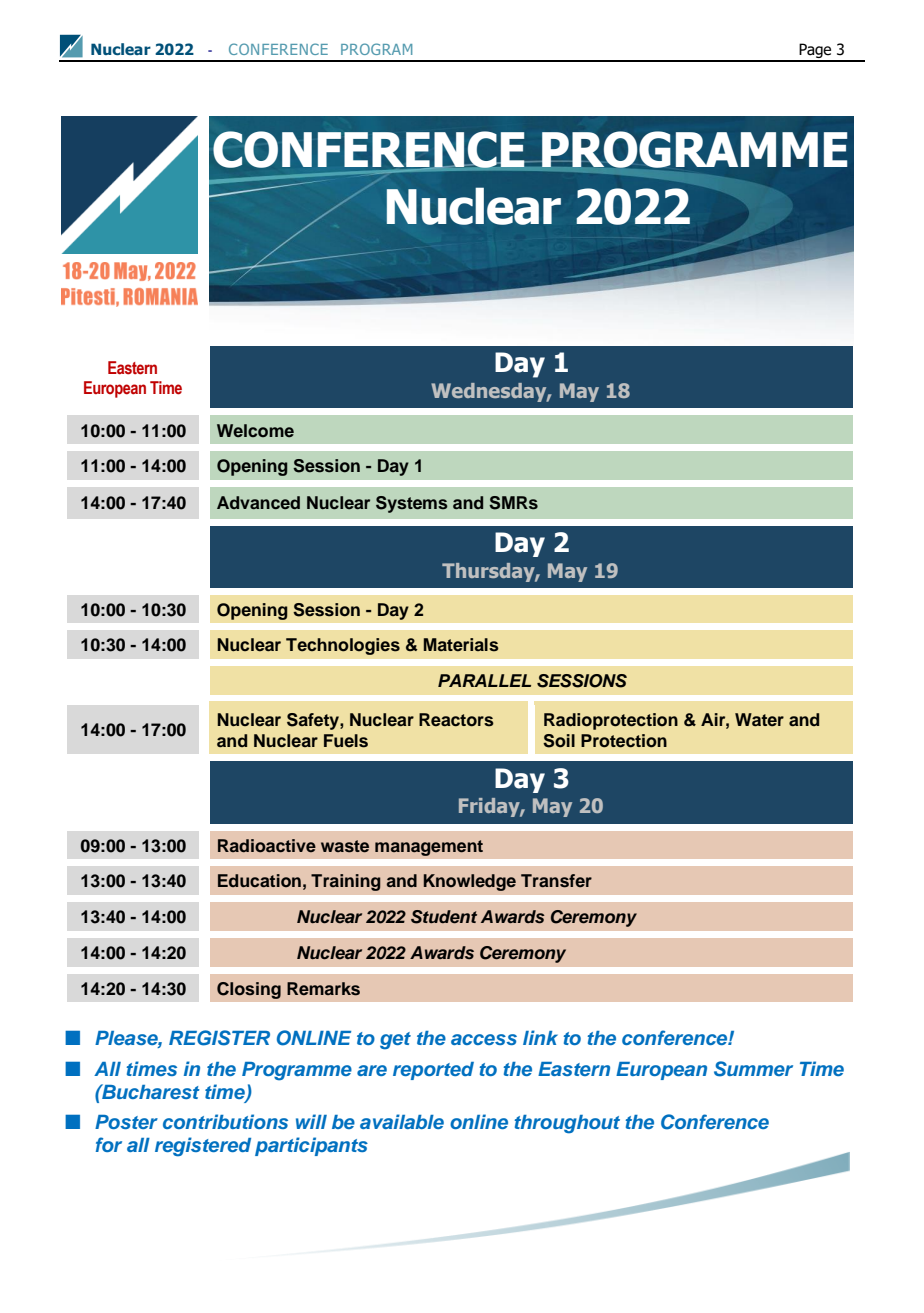 The width and height of the document is (924, 1313). Describe the element at coordinates (225, 1121) in the document. I see `contributions` at that location.
